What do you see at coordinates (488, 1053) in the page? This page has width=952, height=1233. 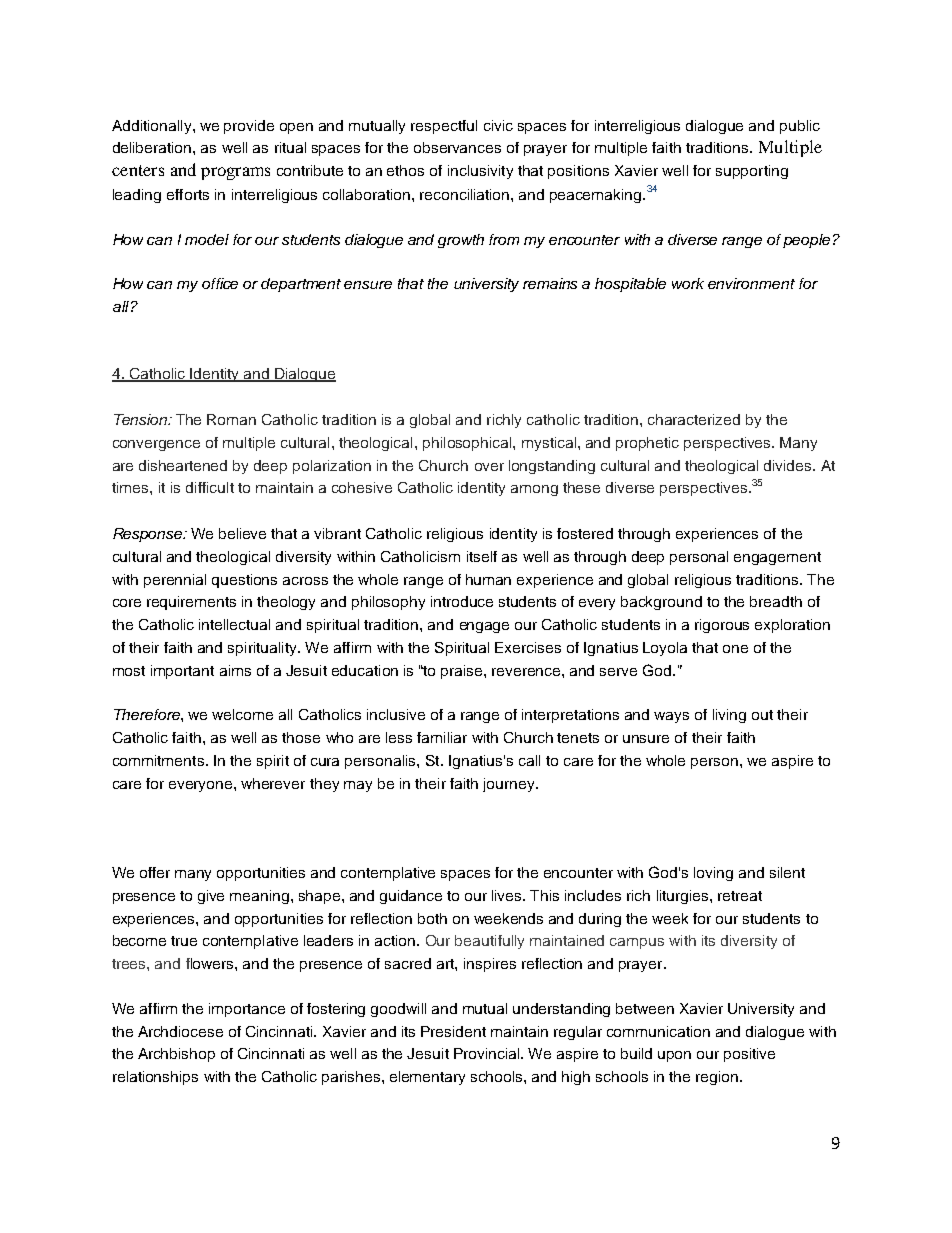 I see `Provincial` at bounding box center [488, 1053].
